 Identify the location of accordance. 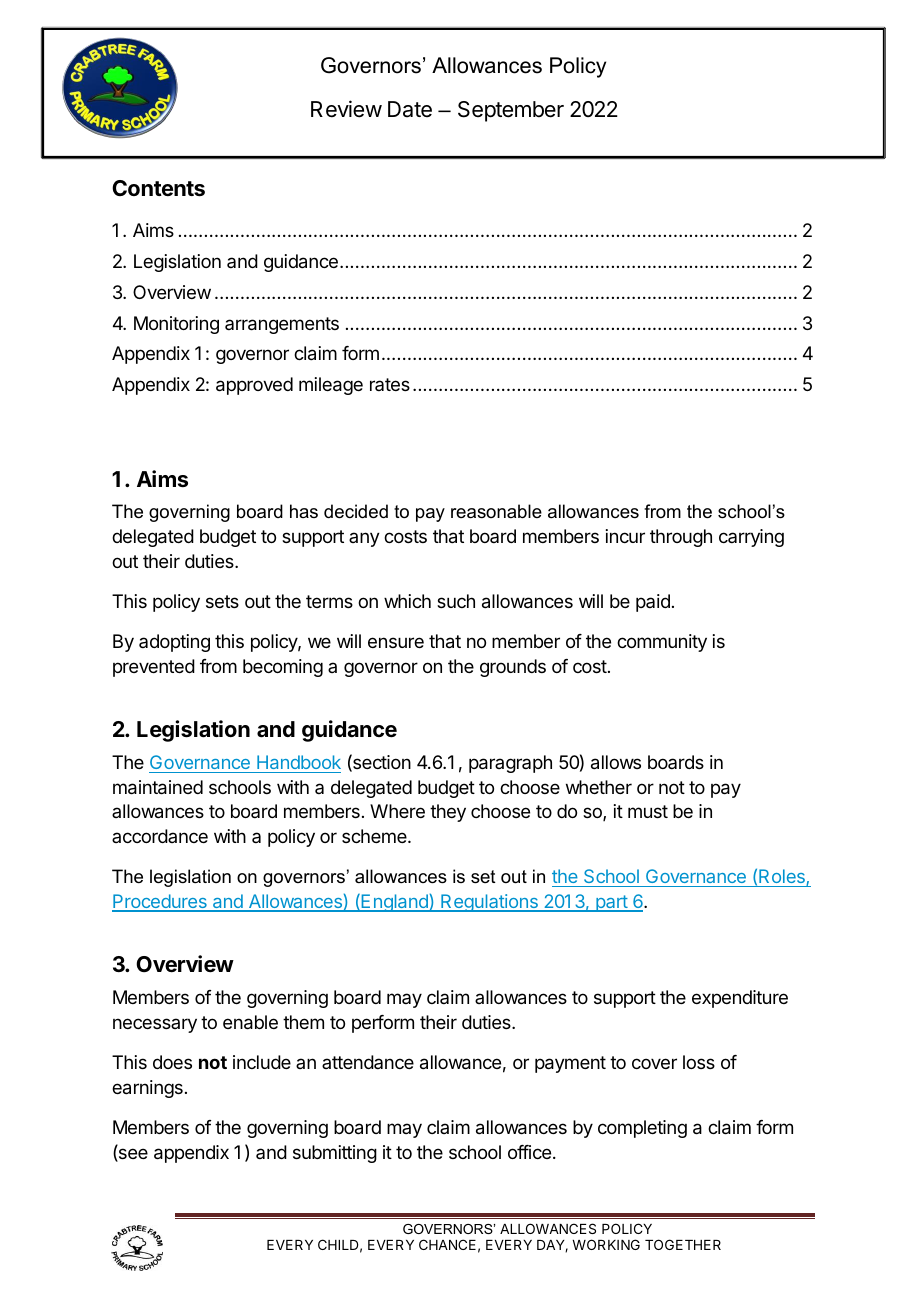
(160, 836).
